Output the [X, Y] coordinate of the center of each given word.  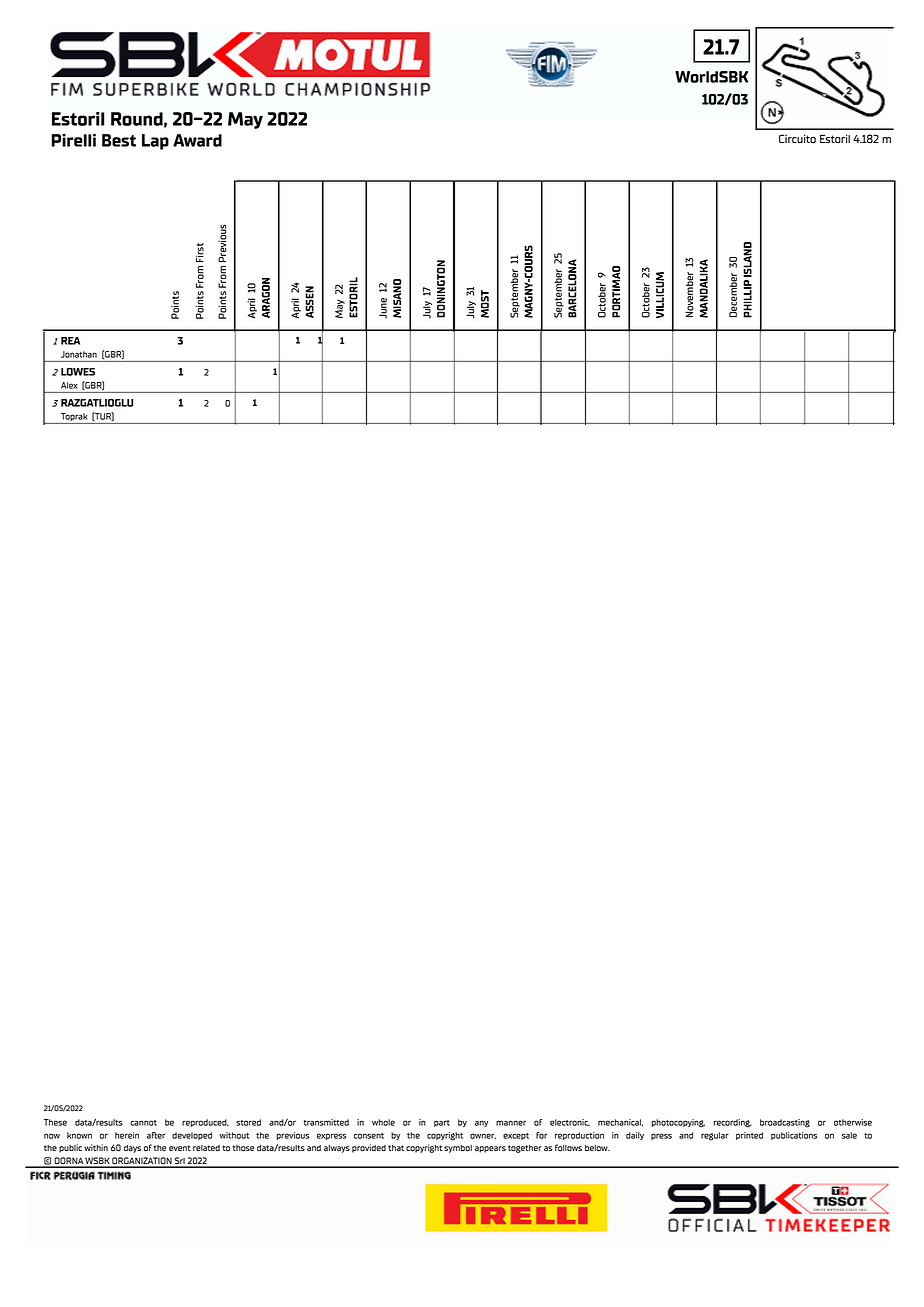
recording [732, 1123]
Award [197, 140]
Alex [69, 385]
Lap [155, 142]
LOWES [78, 371]
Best [119, 140]
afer [156, 1135]
